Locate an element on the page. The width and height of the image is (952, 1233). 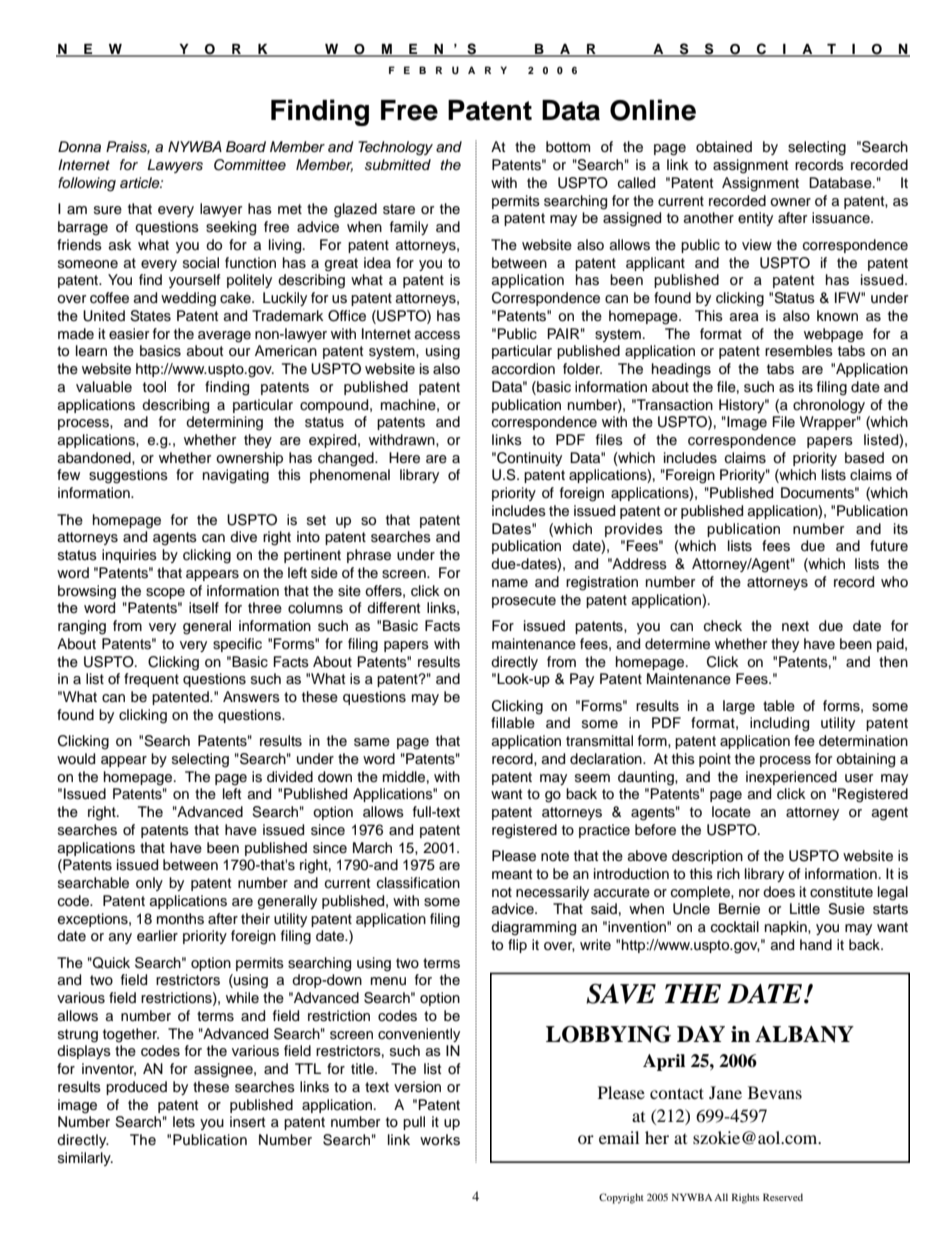
obtained is located at coordinates (724, 147).
